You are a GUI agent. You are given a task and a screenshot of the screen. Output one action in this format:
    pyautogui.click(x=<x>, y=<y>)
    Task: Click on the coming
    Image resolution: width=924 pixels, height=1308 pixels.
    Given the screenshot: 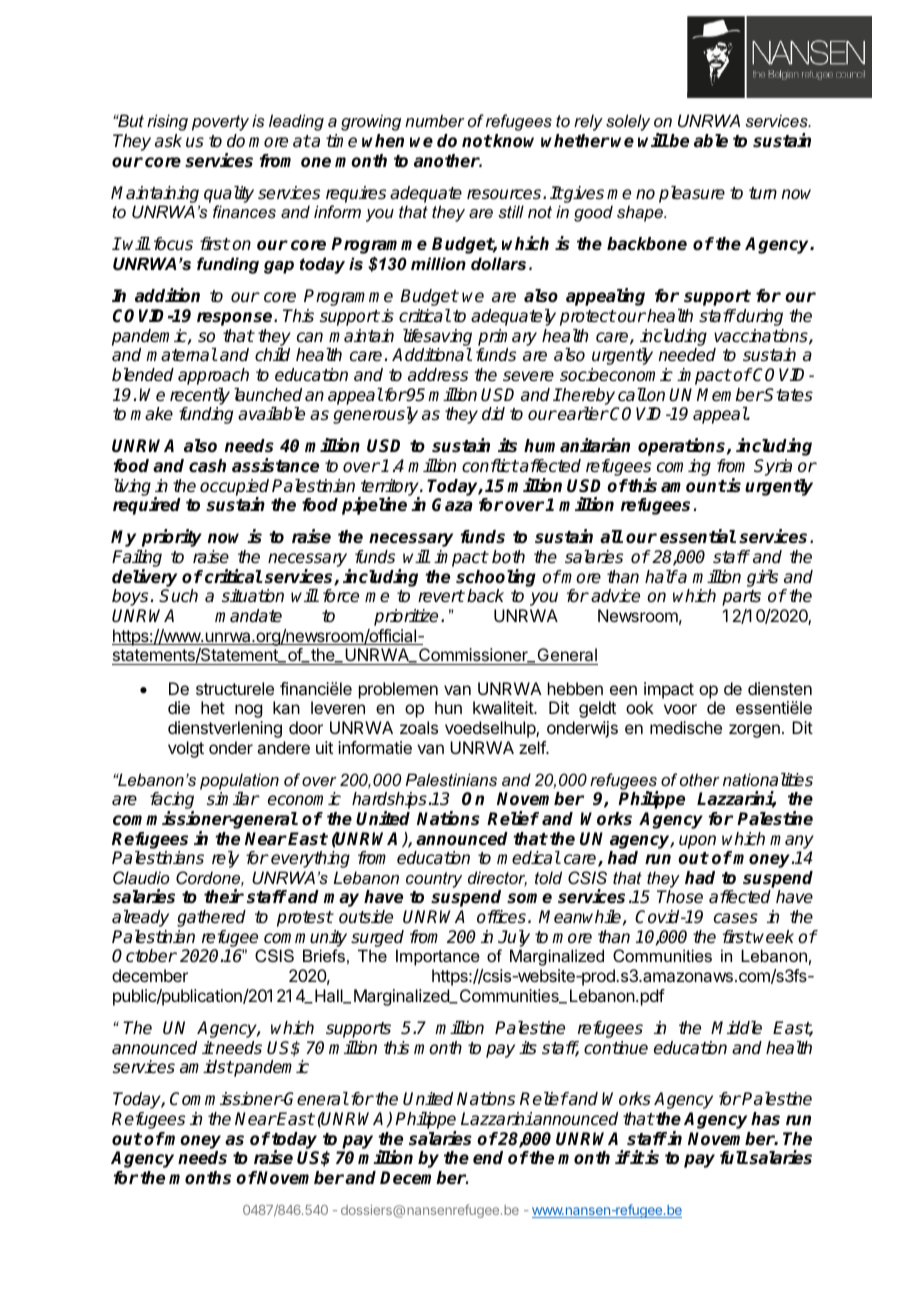 What is the action you would take?
    pyautogui.click(x=684, y=467)
